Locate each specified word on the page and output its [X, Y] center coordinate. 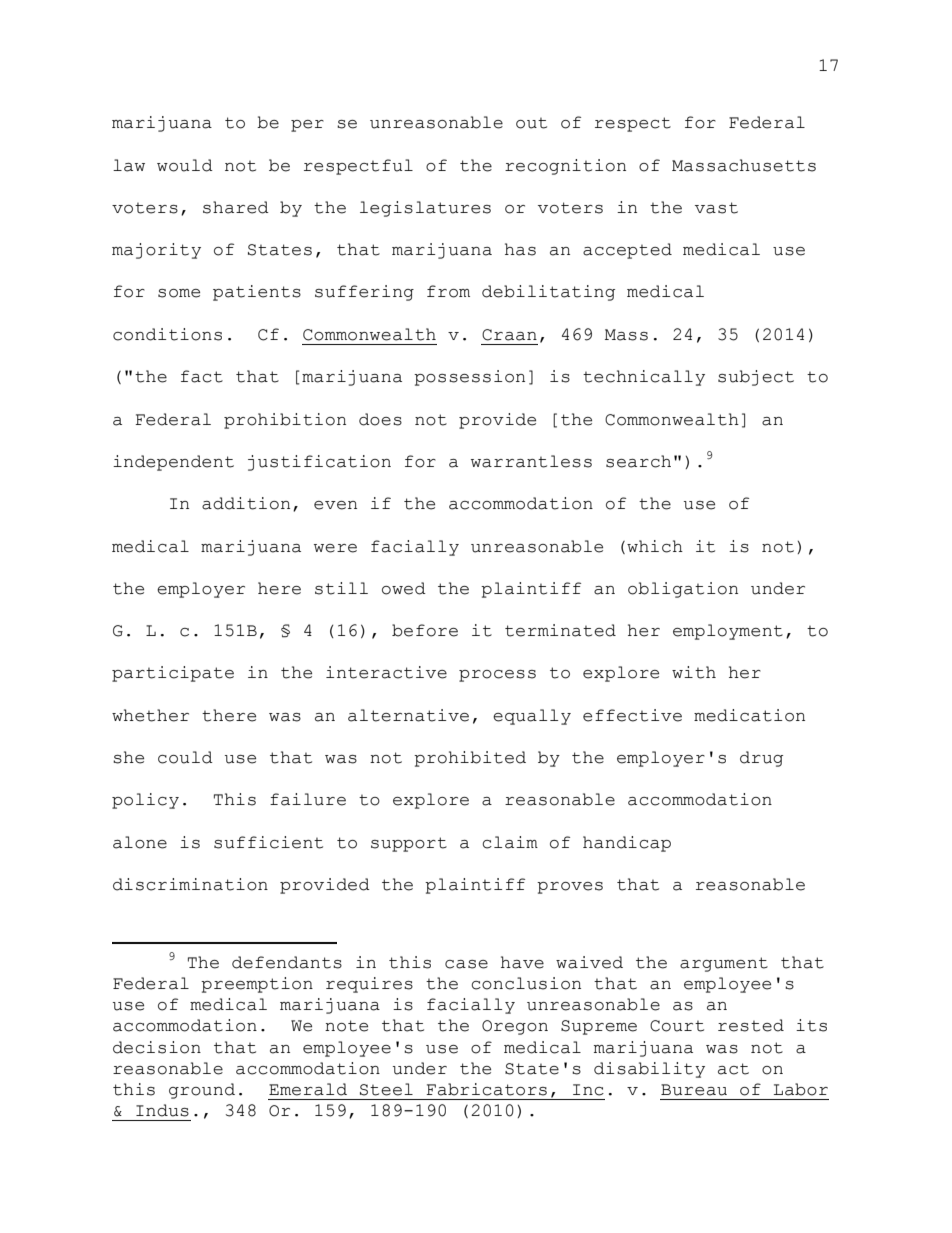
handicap [627, 844]
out [531, 123]
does [380, 419]
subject [756, 378]
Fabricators [486, 1089]
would [185, 165]
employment [728, 632]
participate [173, 674]
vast [716, 208]
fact [202, 376]
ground [202, 1091]
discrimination [190, 884]
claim [510, 842]
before [425, 630]
